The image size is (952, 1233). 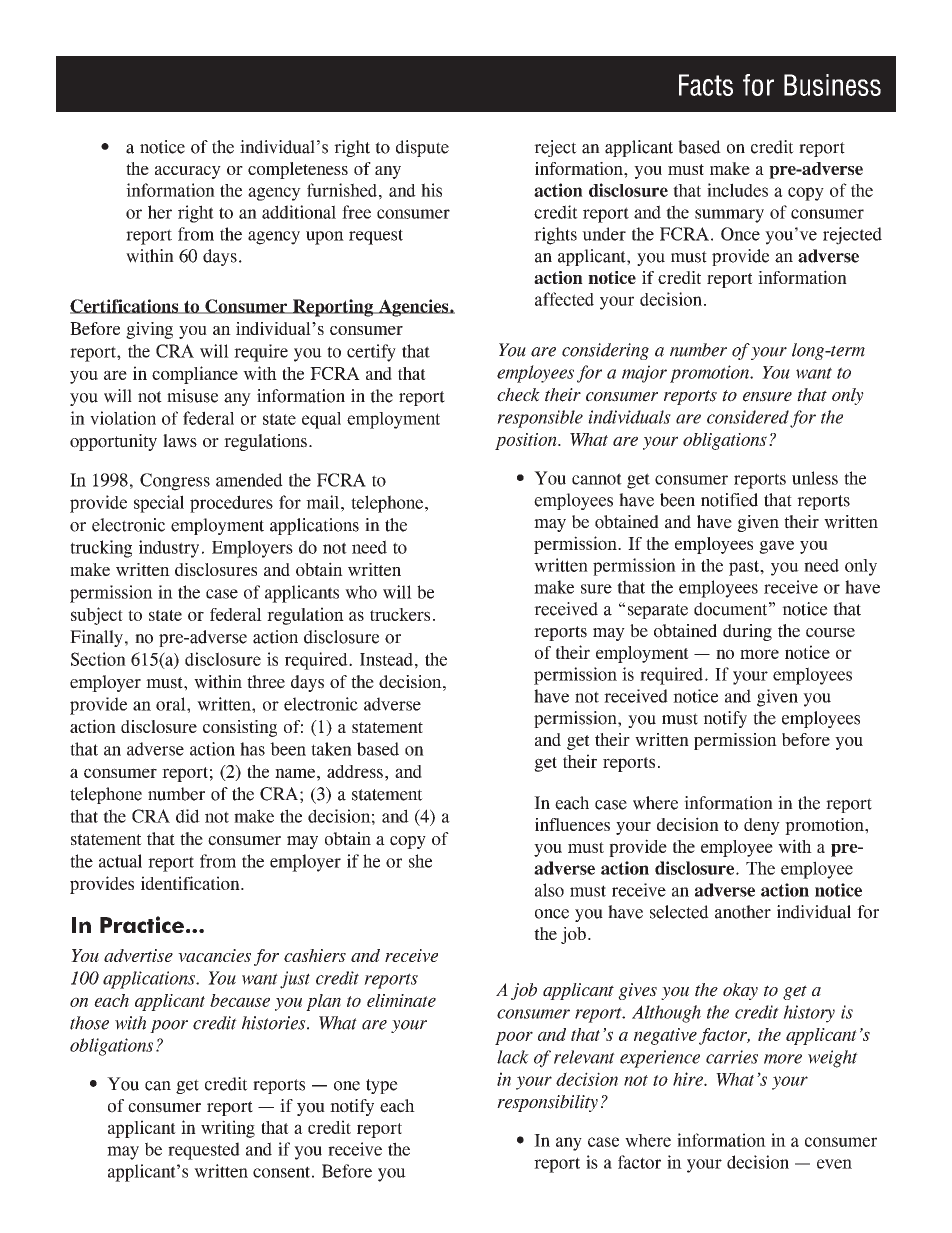 What do you see at coordinates (747, 632) in the screenshot?
I see `during` at bounding box center [747, 632].
